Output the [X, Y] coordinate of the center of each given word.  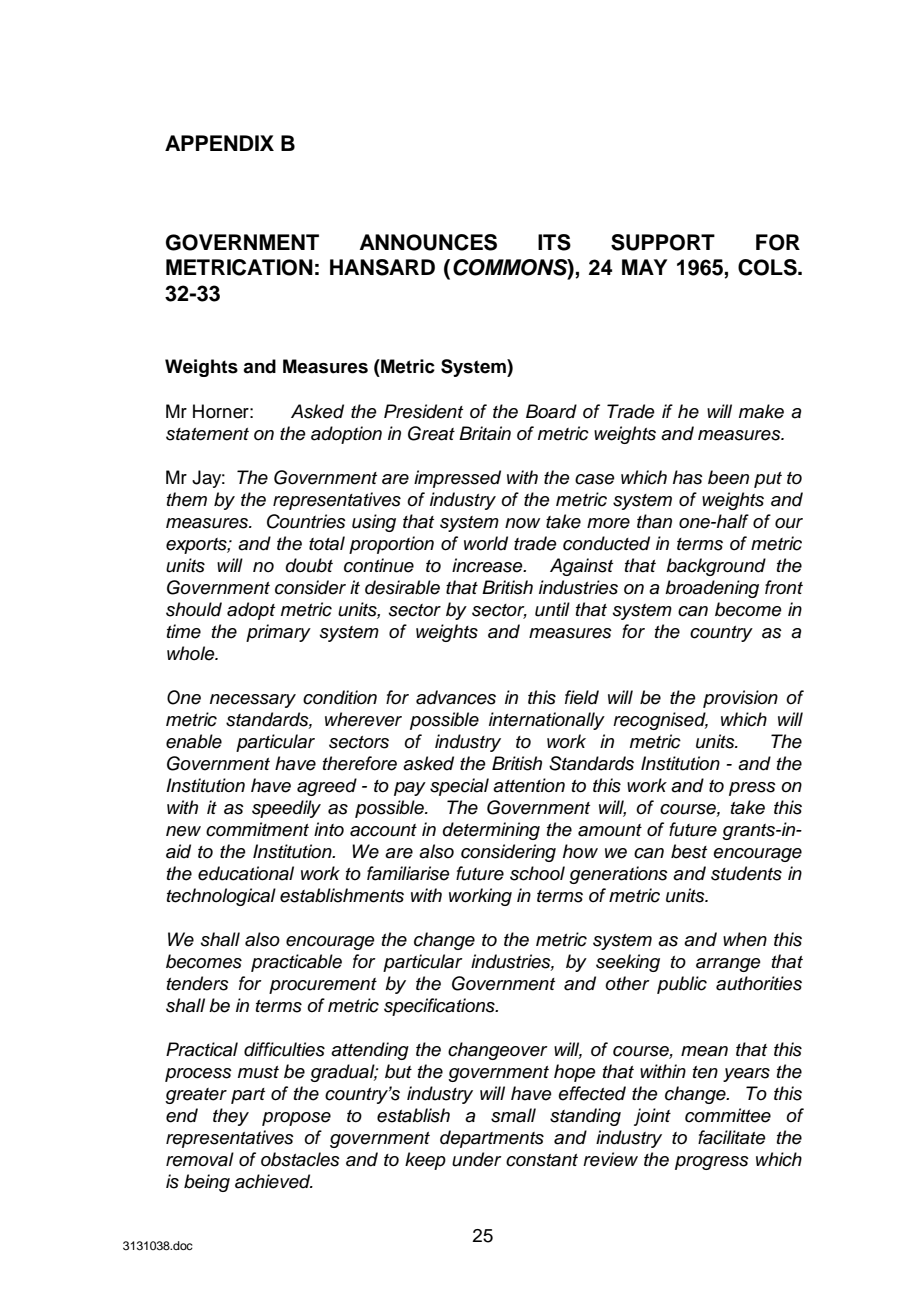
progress [712, 1163]
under [477, 1159]
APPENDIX [219, 143]
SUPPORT [663, 242]
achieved [274, 1181]
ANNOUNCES [428, 242]
